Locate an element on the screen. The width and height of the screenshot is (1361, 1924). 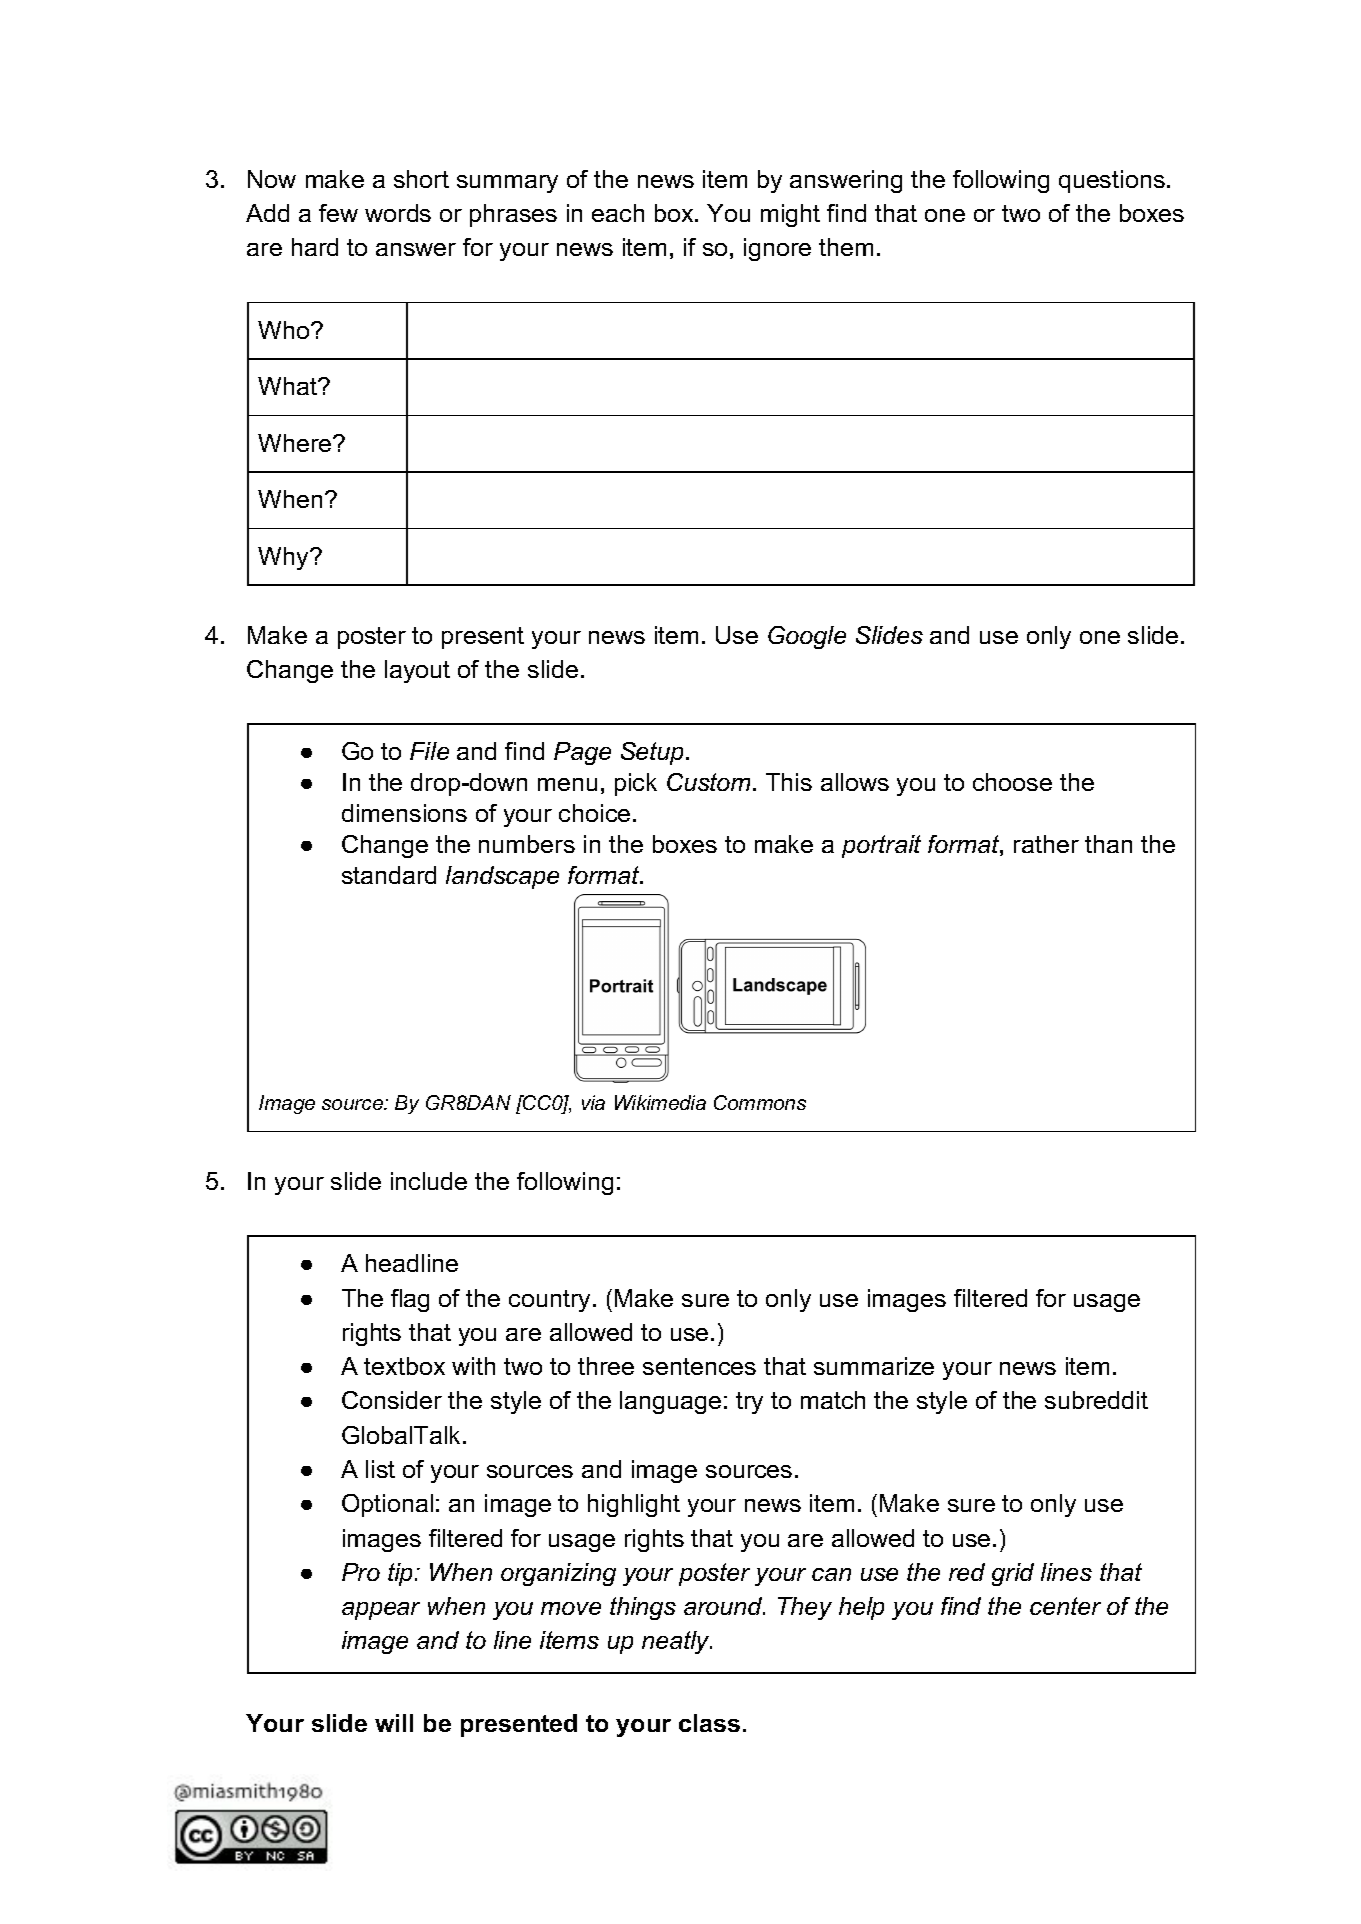
each is located at coordinates (618, 213).
